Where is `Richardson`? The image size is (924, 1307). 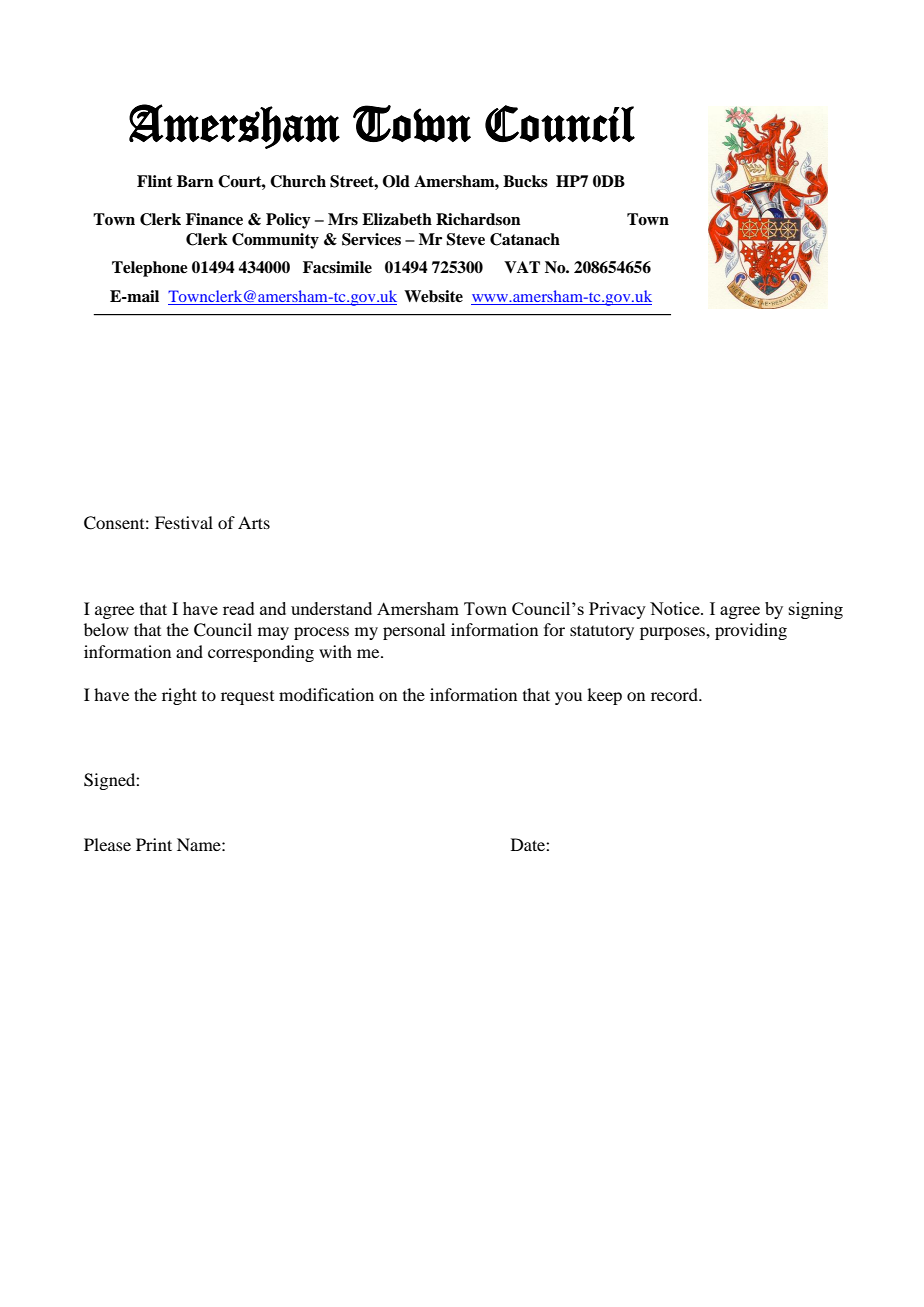 Richardson is located at coordinates (478, 219).
